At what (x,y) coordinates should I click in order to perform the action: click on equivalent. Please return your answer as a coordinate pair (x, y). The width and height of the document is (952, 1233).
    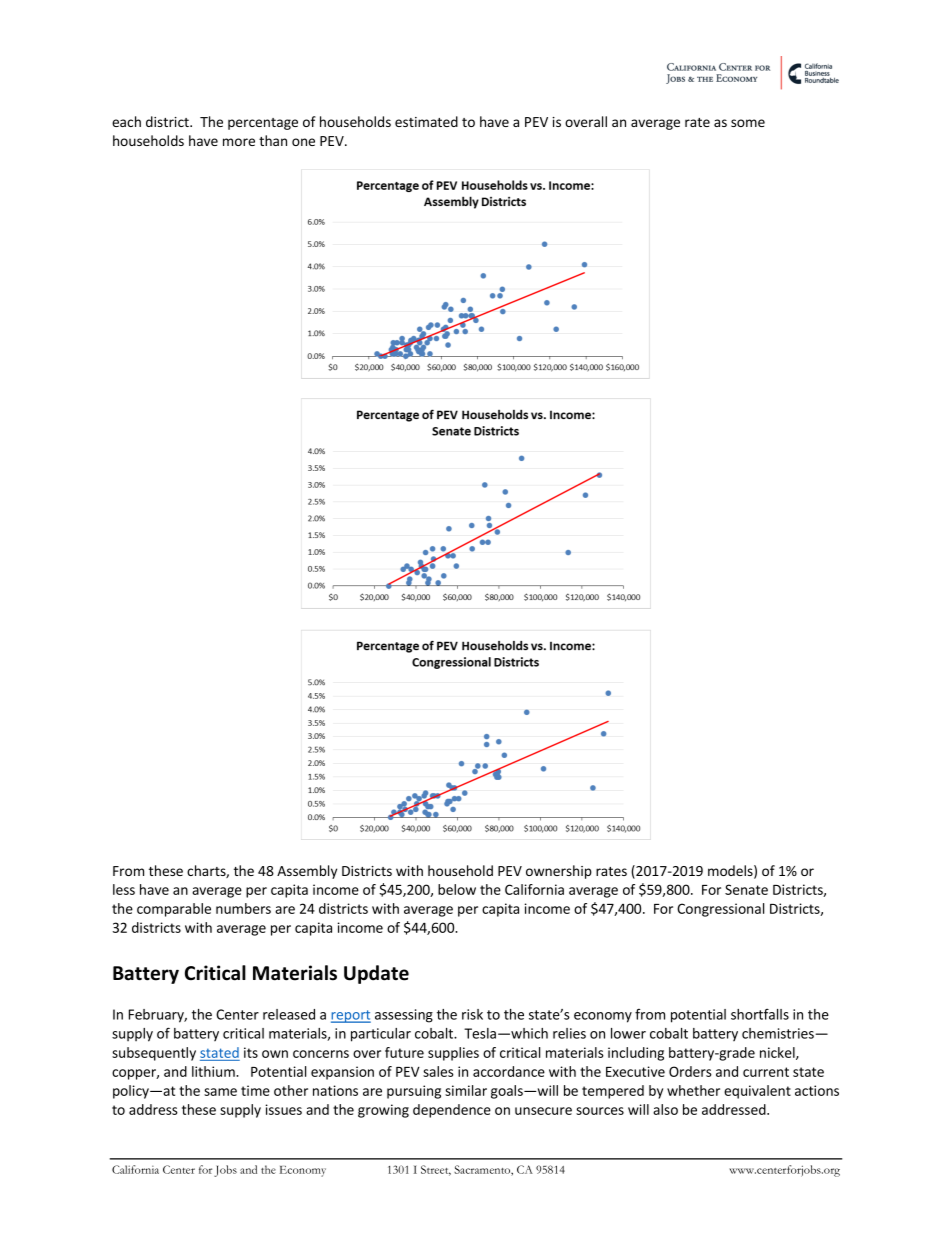
    Looking at the image, I should click on (757, 1092).
